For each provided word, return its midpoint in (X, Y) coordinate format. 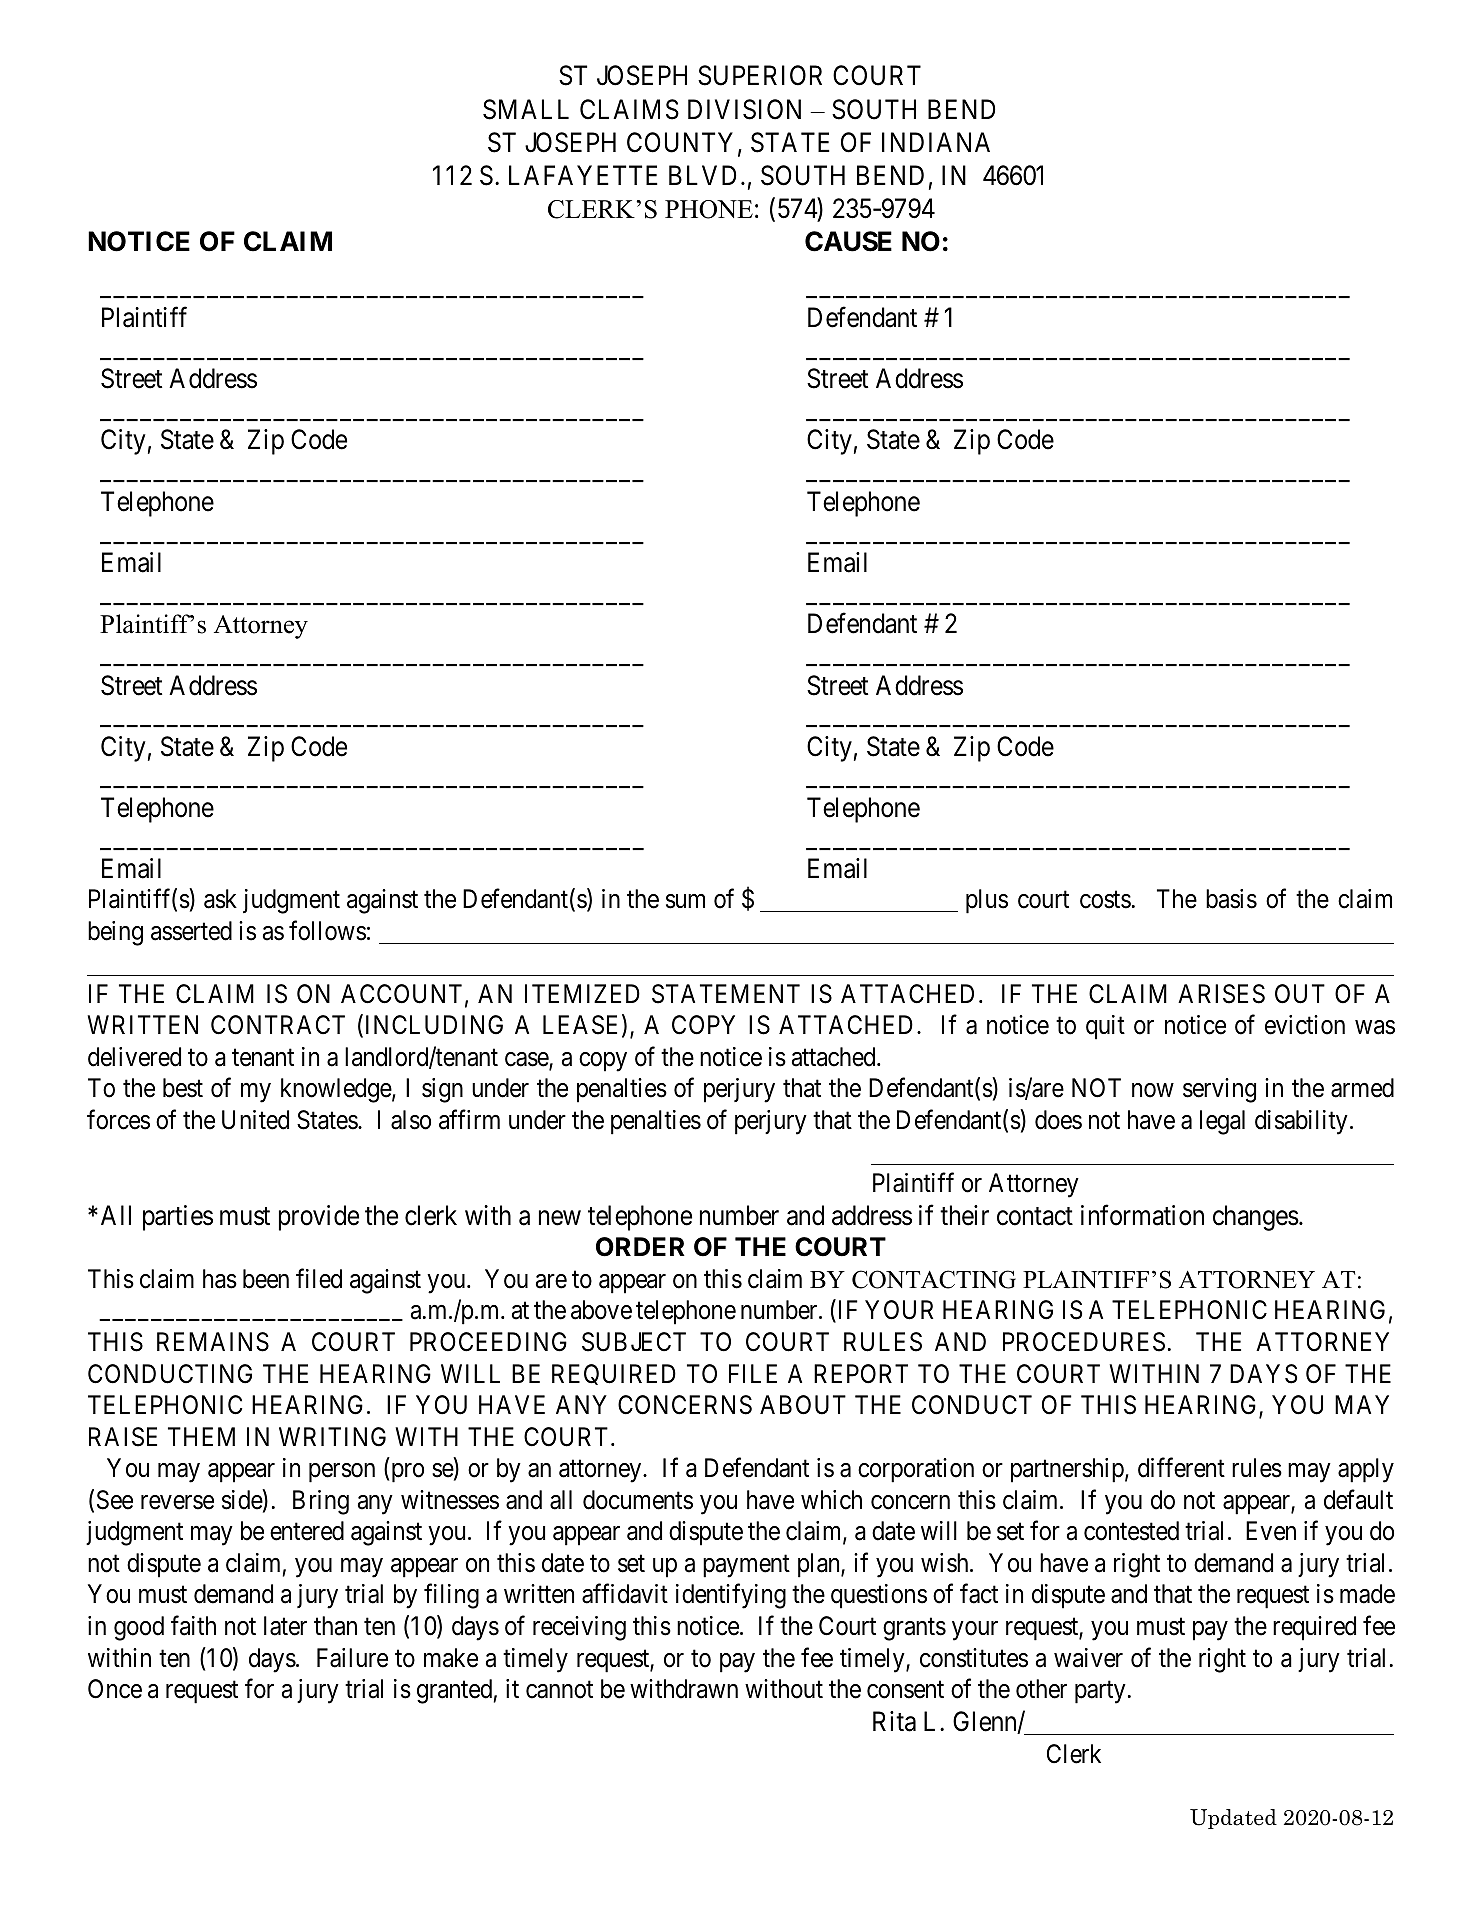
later (285, 1626)
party (1100, 1692)
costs (1105, 900)
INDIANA (936, 142)
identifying (731, 1596)
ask (220, 899)
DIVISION (744, 109)
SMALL (526, 109)
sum (685, 901)
